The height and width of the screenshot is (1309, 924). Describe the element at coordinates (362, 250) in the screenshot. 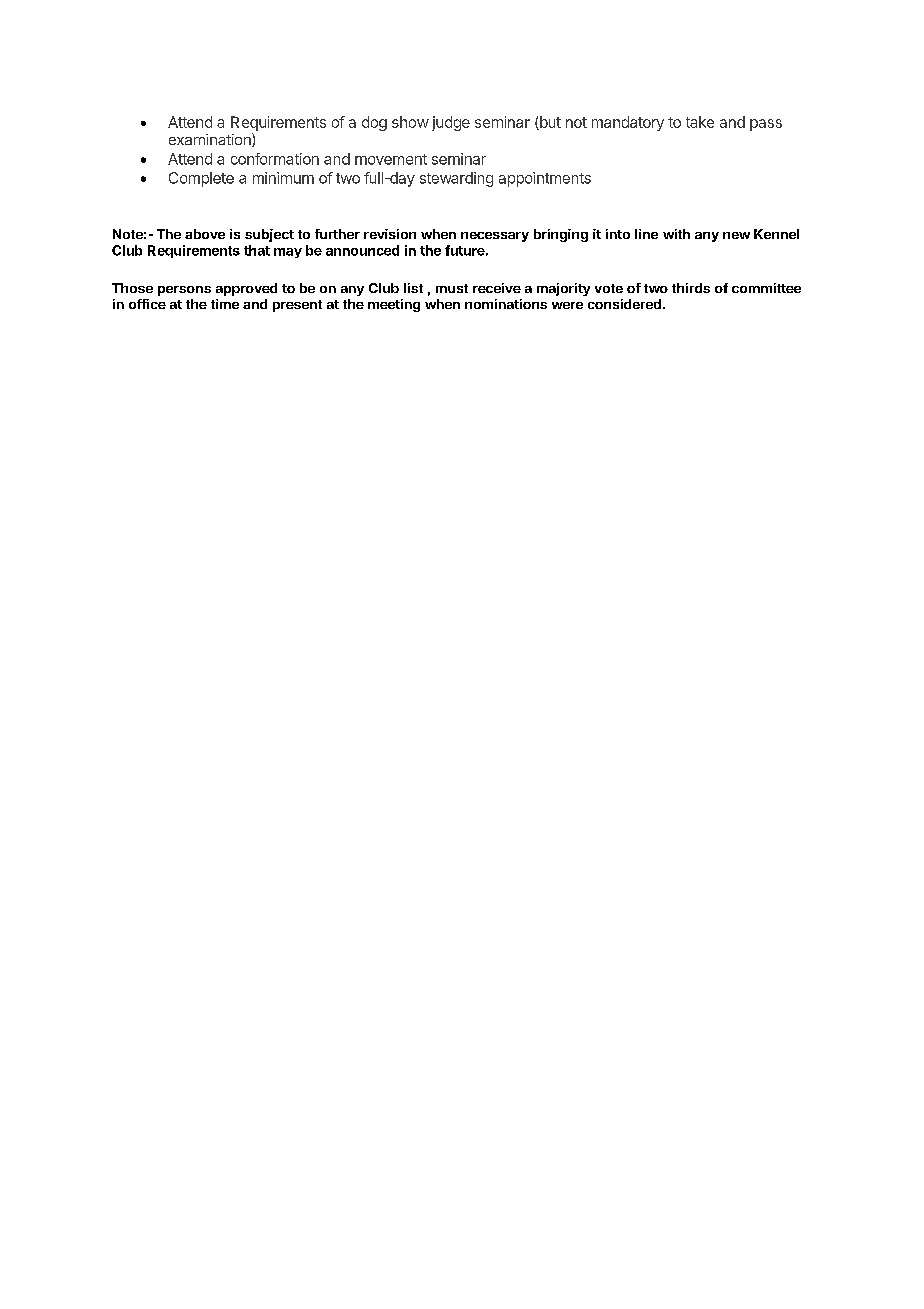

I see `announced` at that location.
